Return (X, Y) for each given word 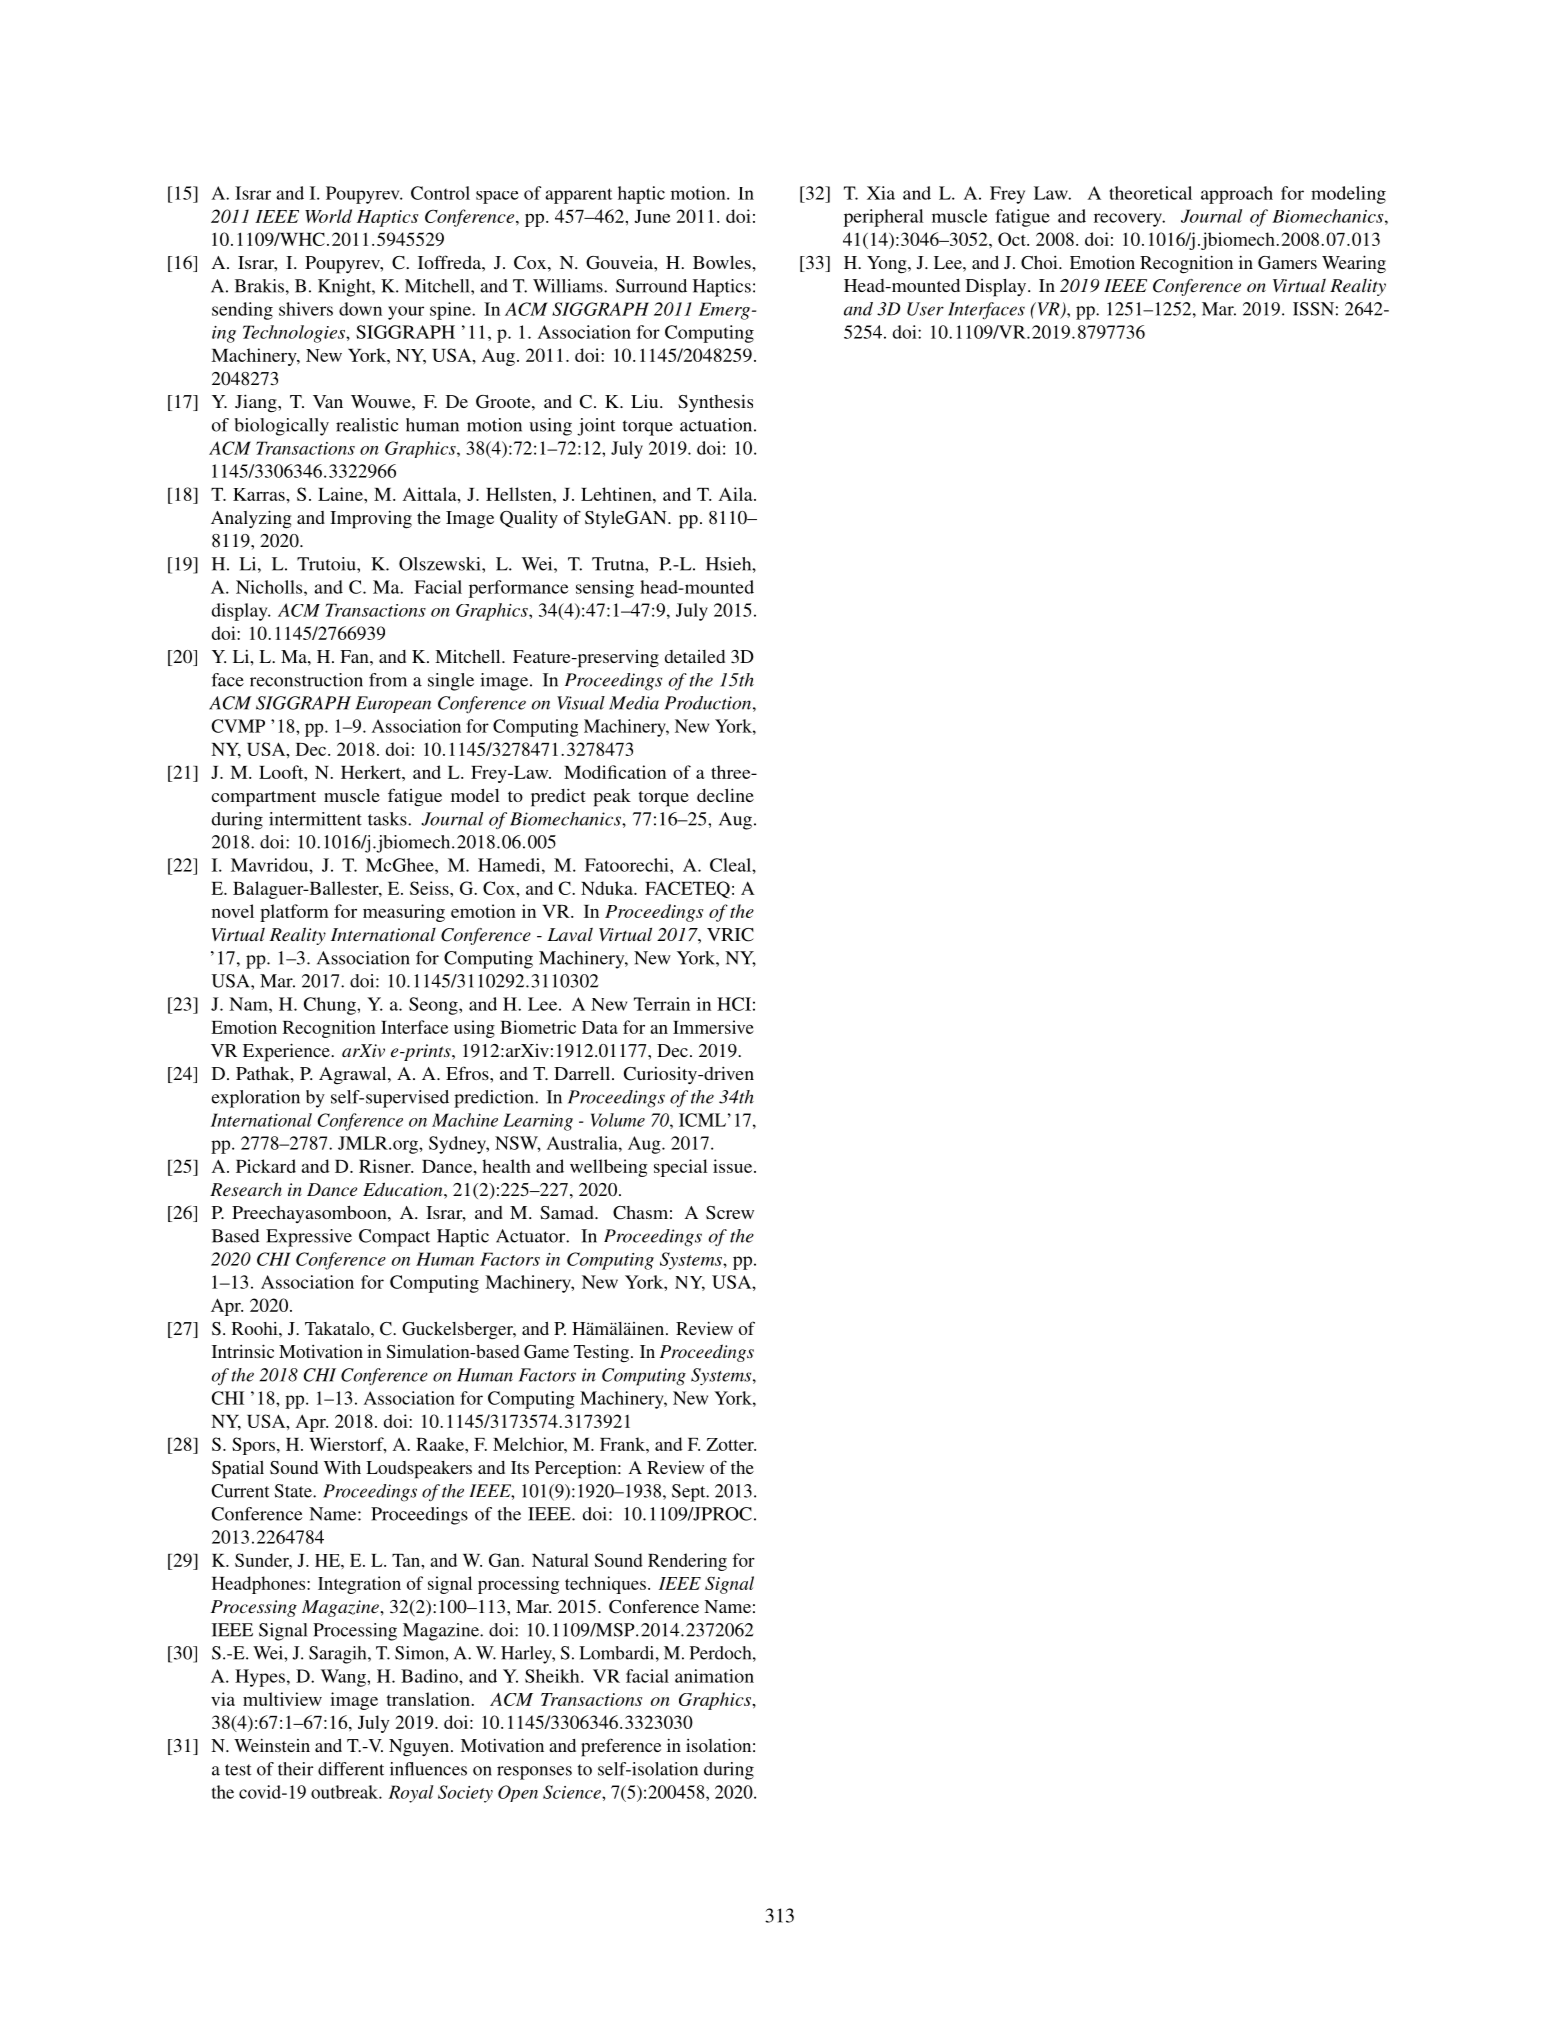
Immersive (713, 1027)
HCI (734, 1004)
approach (1237, 195)
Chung (331, 1006)
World (328, 216)
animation (714, 1676)
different (351, 1769)
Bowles (723, 262)
